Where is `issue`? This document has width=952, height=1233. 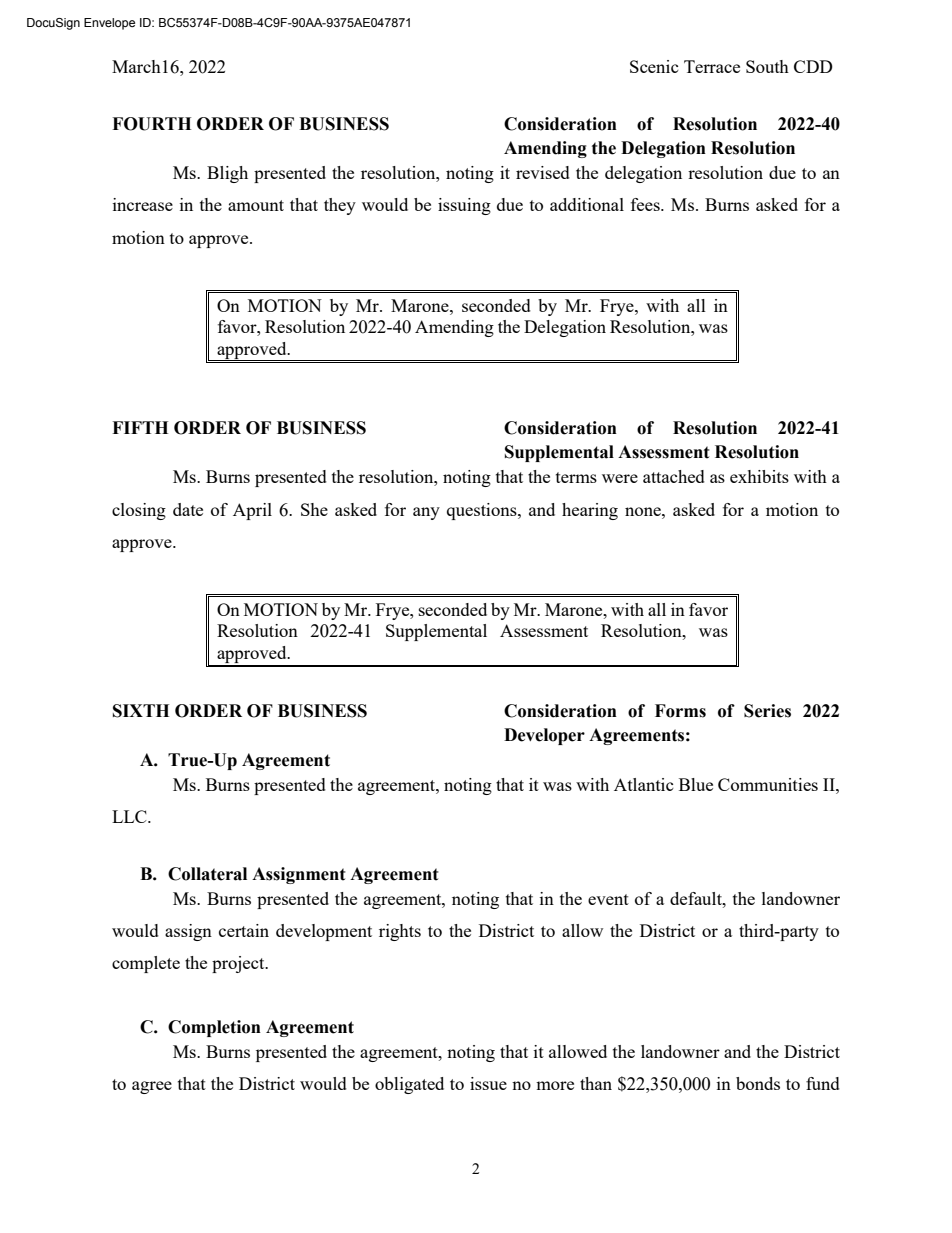 issue is located at coordinates (488, 1083).
